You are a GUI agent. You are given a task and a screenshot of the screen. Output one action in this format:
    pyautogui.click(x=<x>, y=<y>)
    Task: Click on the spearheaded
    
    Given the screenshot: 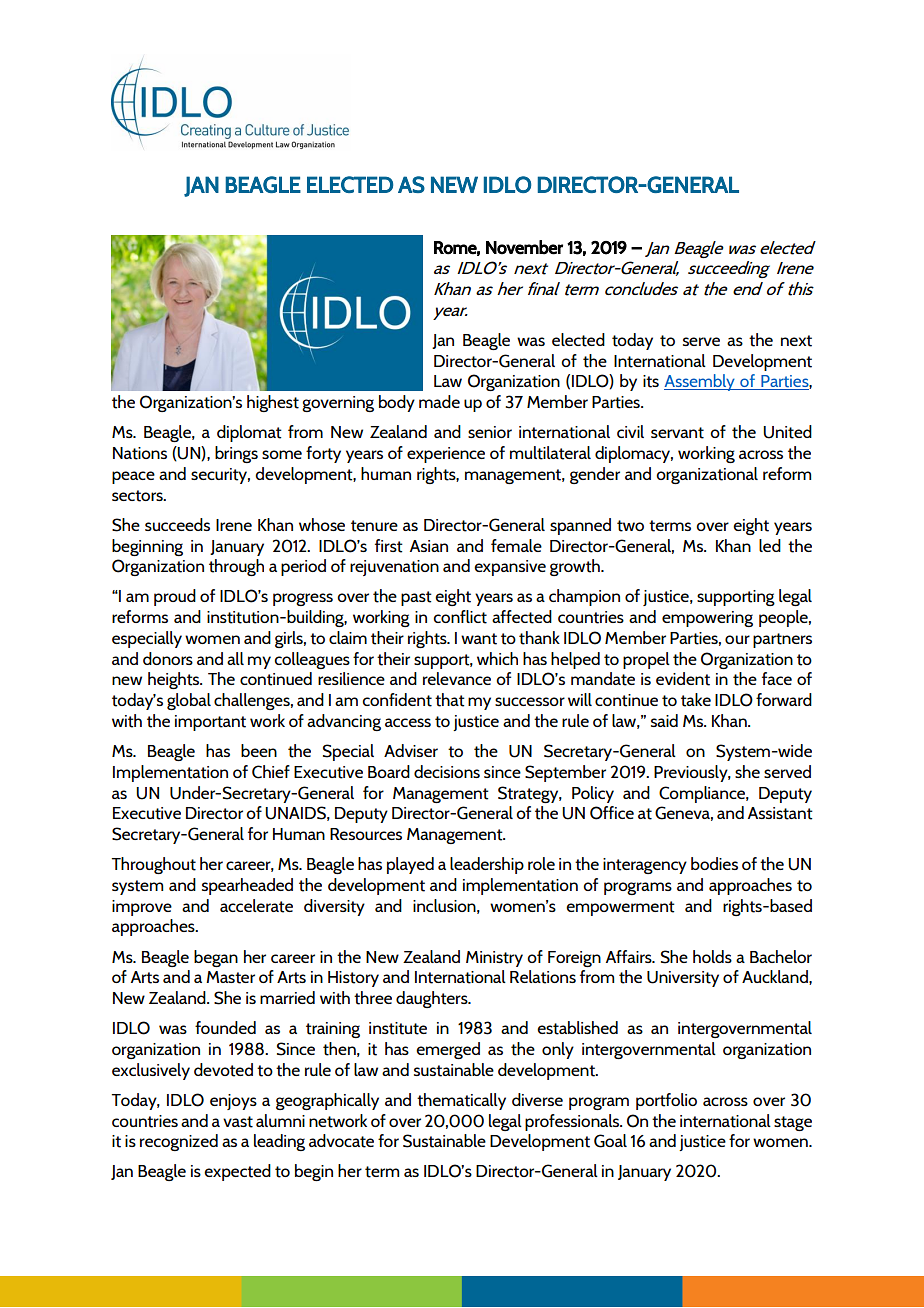 What is the action you would take?
    pyautogui.click(x=247, y=886)
